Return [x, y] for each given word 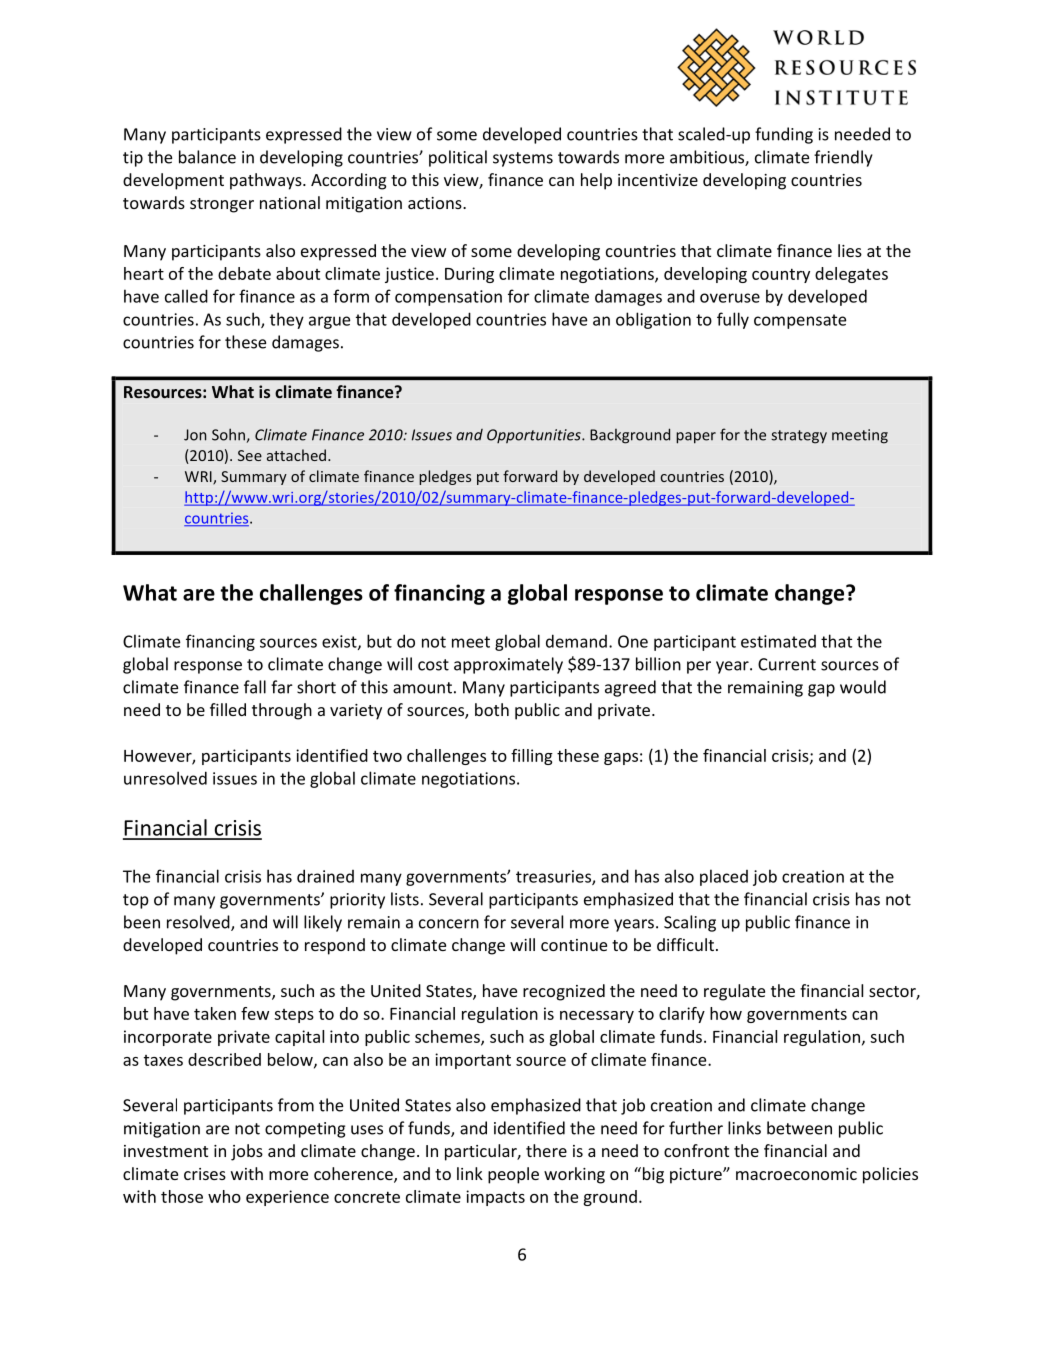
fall [255, 687]
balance [207, 157]
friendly [843, 158]
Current [787, 664]
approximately [508, 665]
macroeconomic [796, 1174]
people [513, 1175]
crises [205, 1174]
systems [523, 159]
